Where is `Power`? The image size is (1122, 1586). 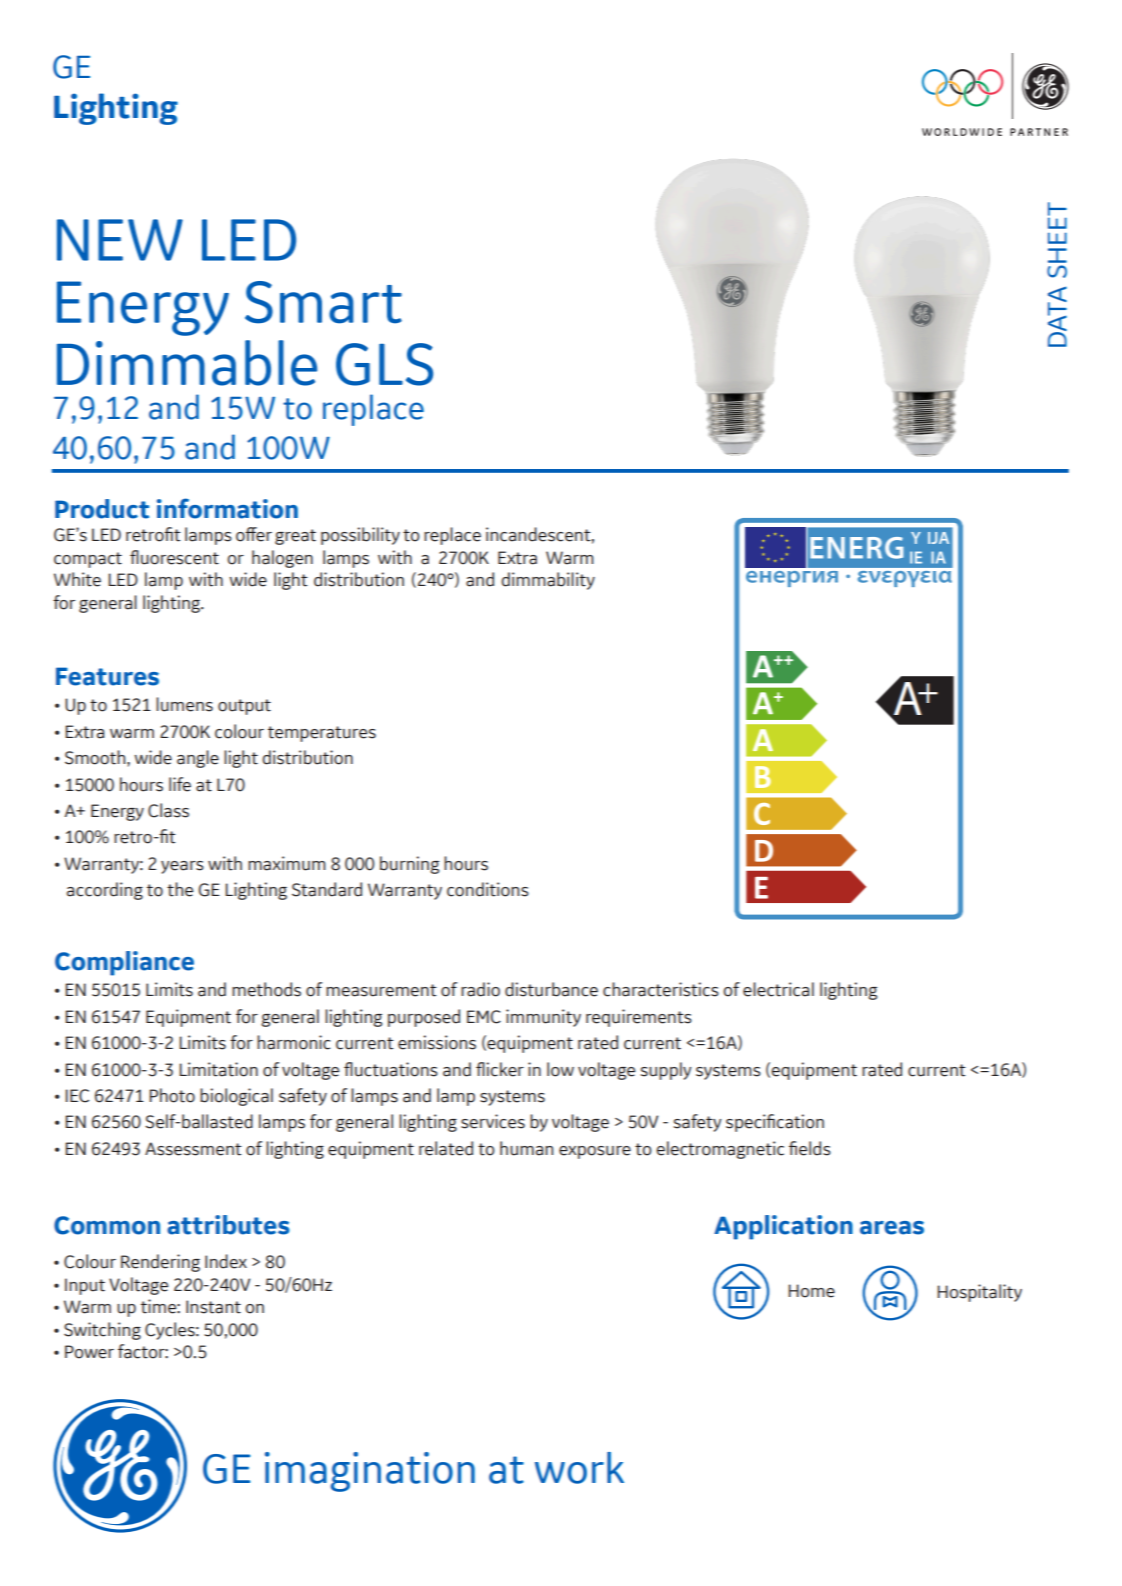 Power is located at coordinates (89, 1352).
